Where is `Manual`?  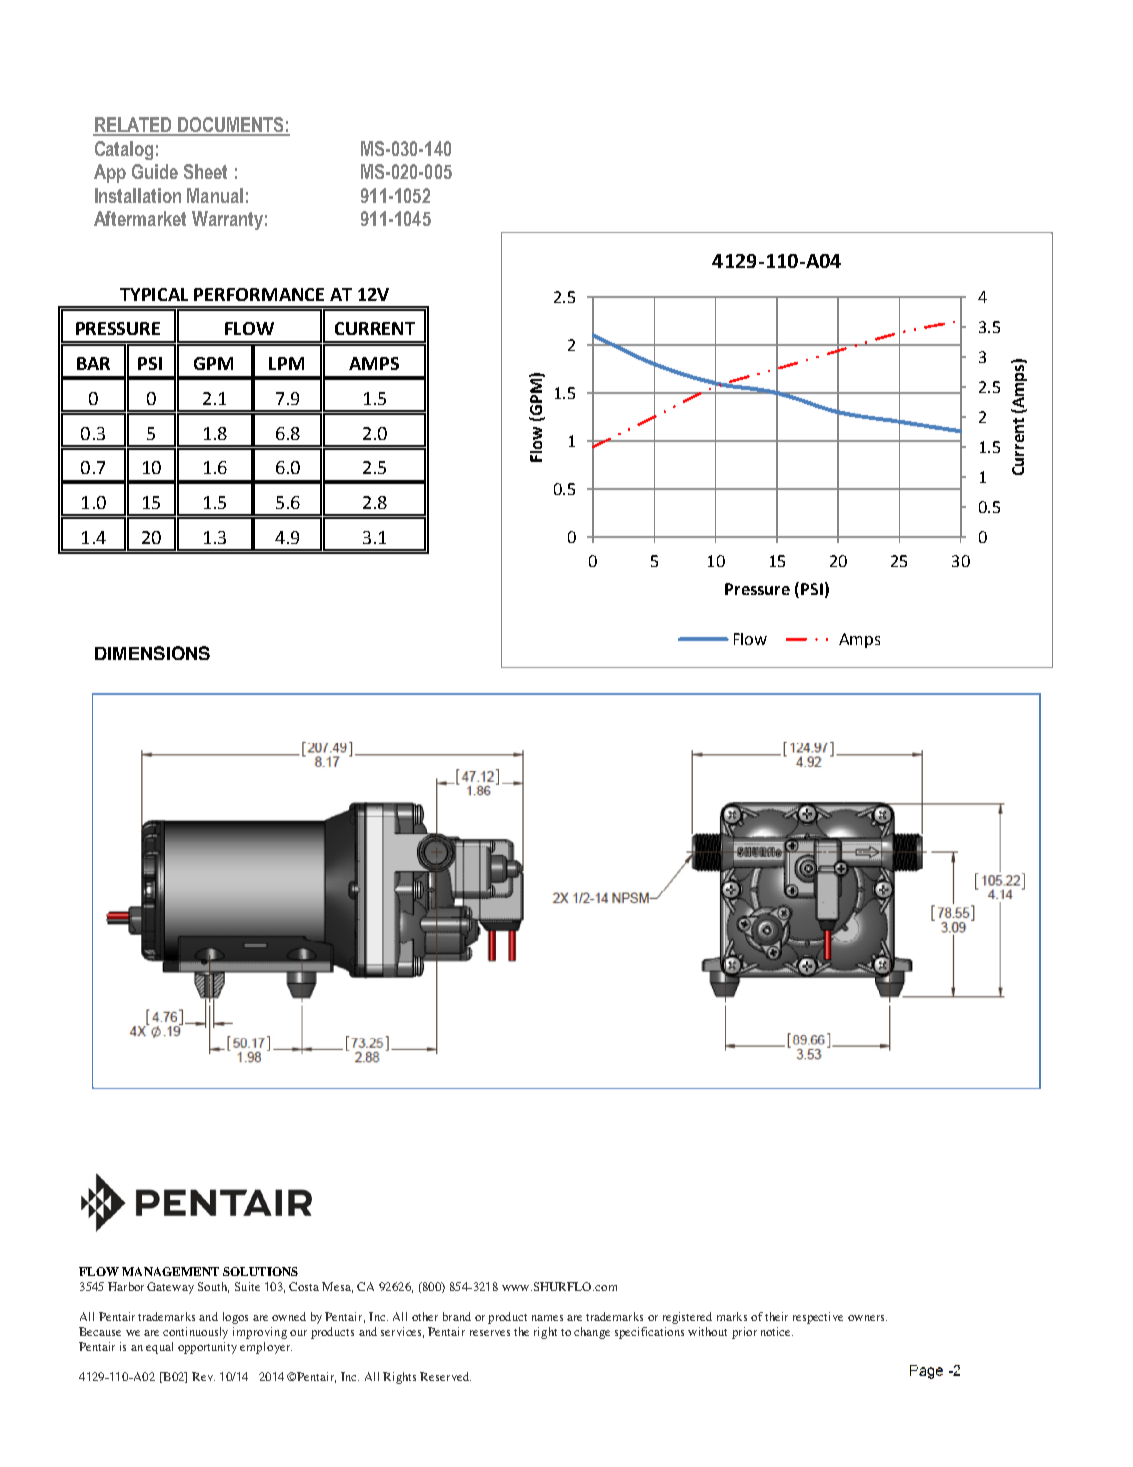 Manual is located at coordinates (215, 195).
